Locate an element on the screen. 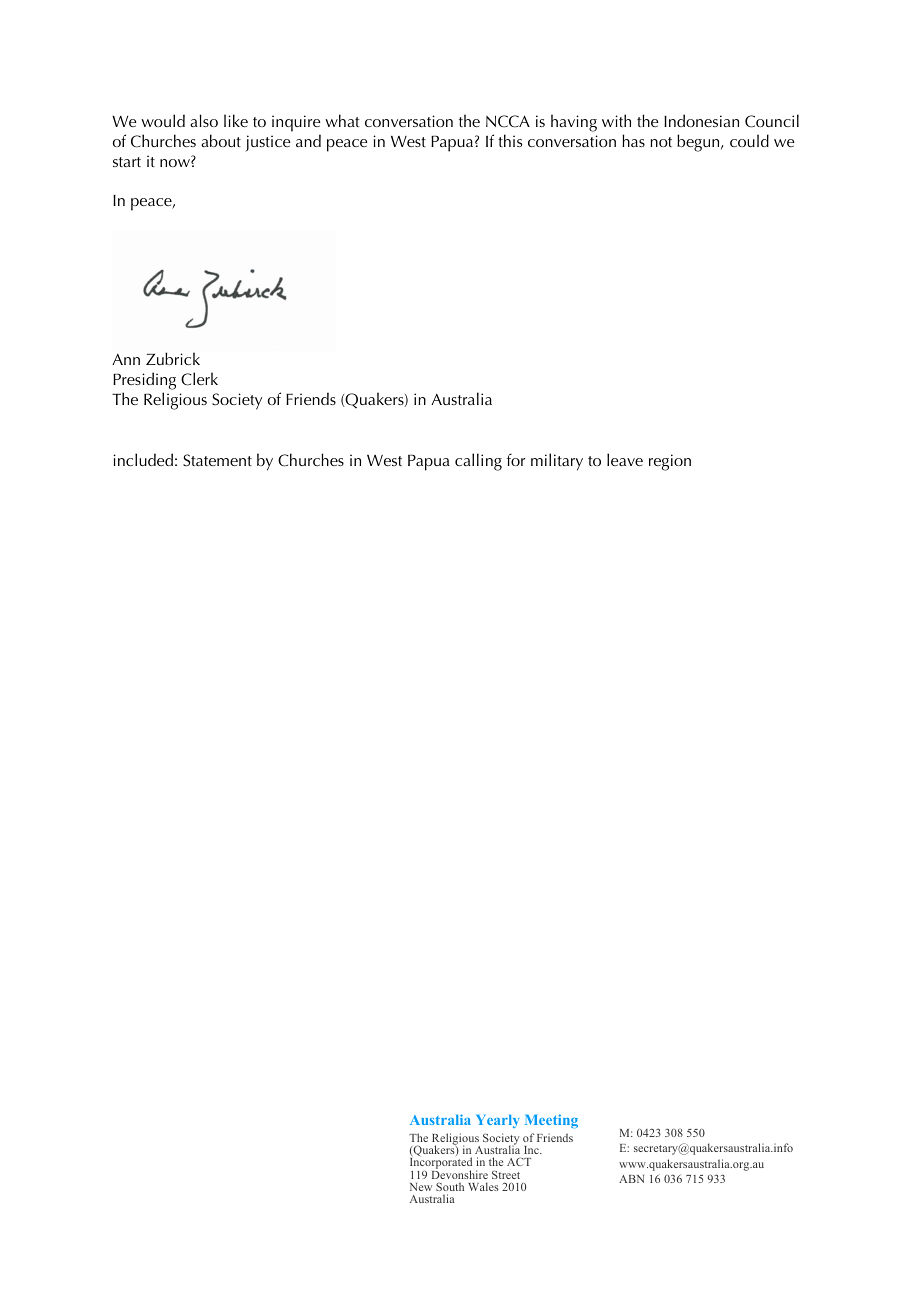 Image resolution: width=924 pixels, height=1308 pixels. region is located at coordinates (670, 462).
